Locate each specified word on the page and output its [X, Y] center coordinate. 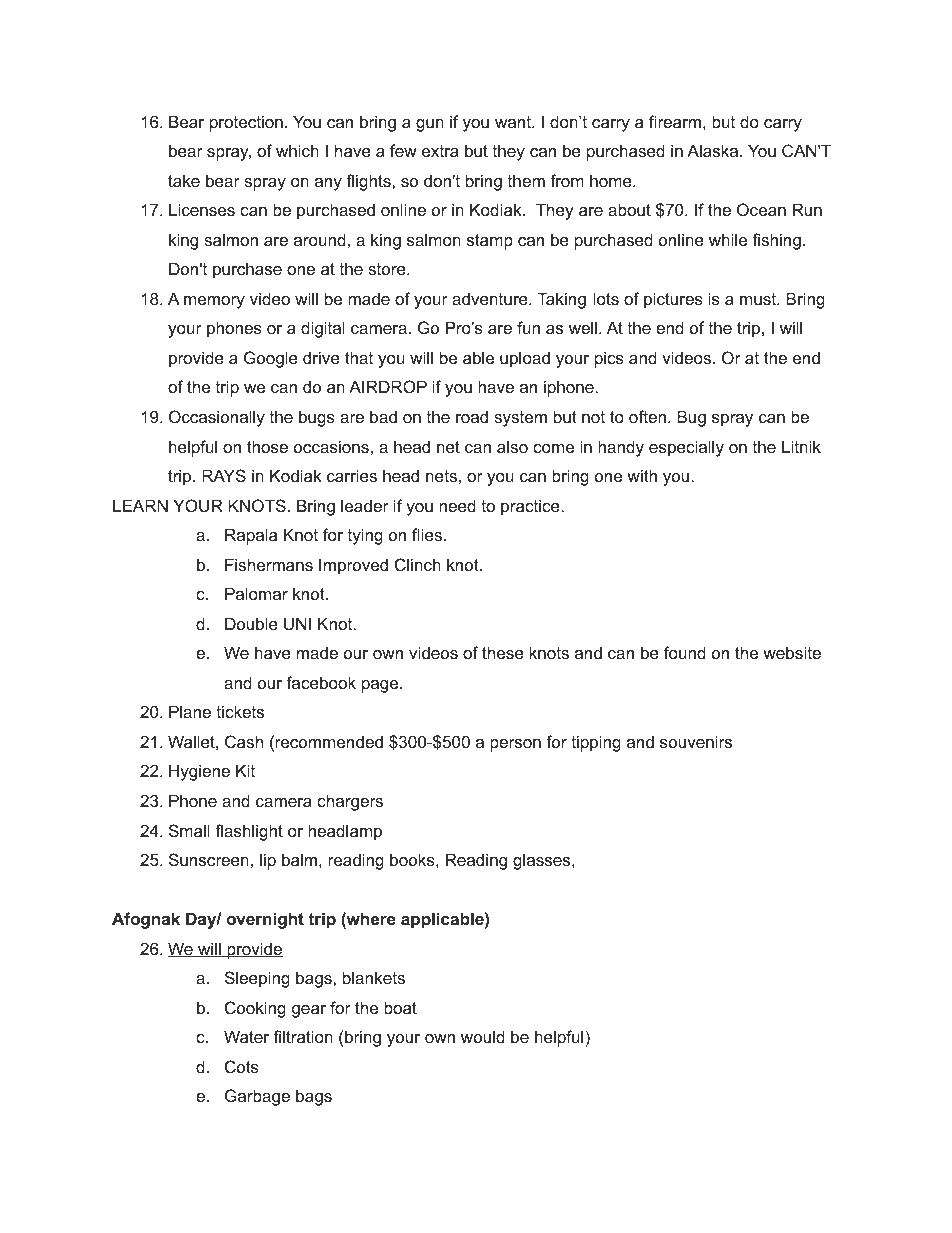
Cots [242, 1066]
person [515, 745]
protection [246, 123]
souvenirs [696, 741]
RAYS [224, 475]
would [483, 1036]
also [512, 446]
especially [686, 448]
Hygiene [199, 772]
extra [440, 151]
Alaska [714, 150]
